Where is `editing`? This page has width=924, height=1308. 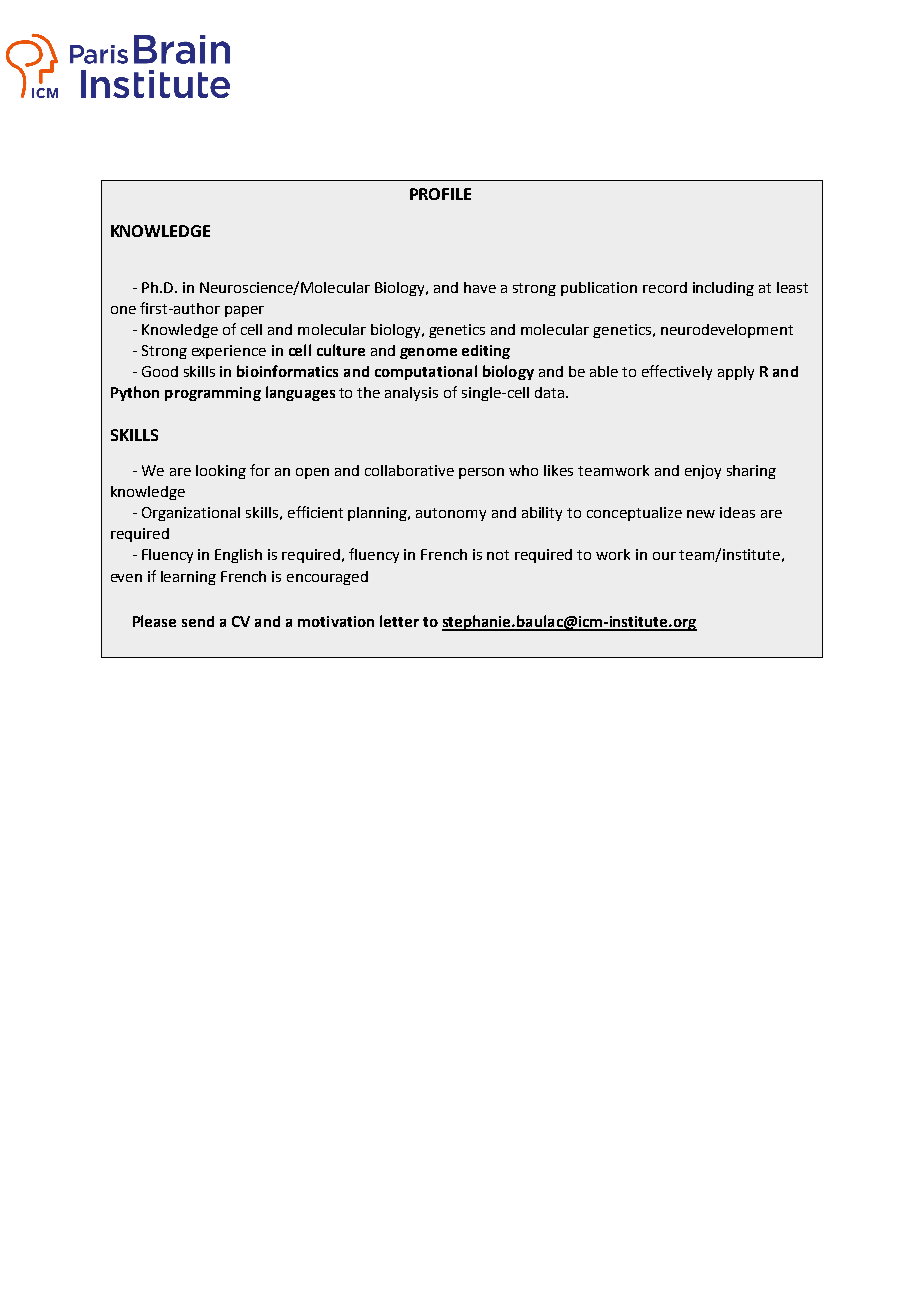
editing is located at coordinates (486, 352).
